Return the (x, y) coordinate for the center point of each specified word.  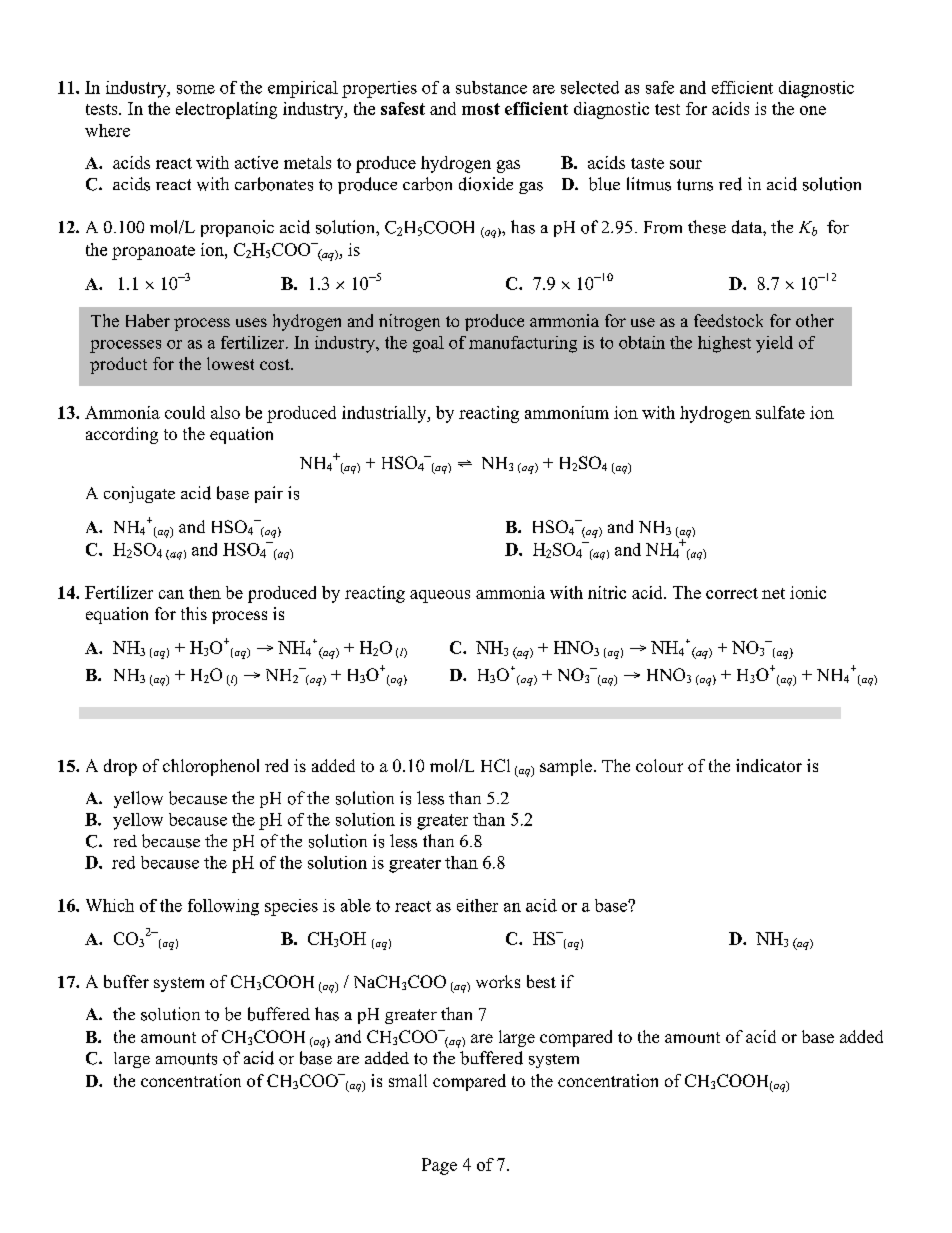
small (408, 1080)
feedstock (728, 320)
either (477, 905)
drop (120, 767)
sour (686, 164)
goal (428, 344)
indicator (769, 765)
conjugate (139, 494)
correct (732, 593)
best (541, 981)
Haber (148, 320)
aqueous (440, 596)
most (481, 109)
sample (566, 767)
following (223, 907)
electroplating (226, 110)
